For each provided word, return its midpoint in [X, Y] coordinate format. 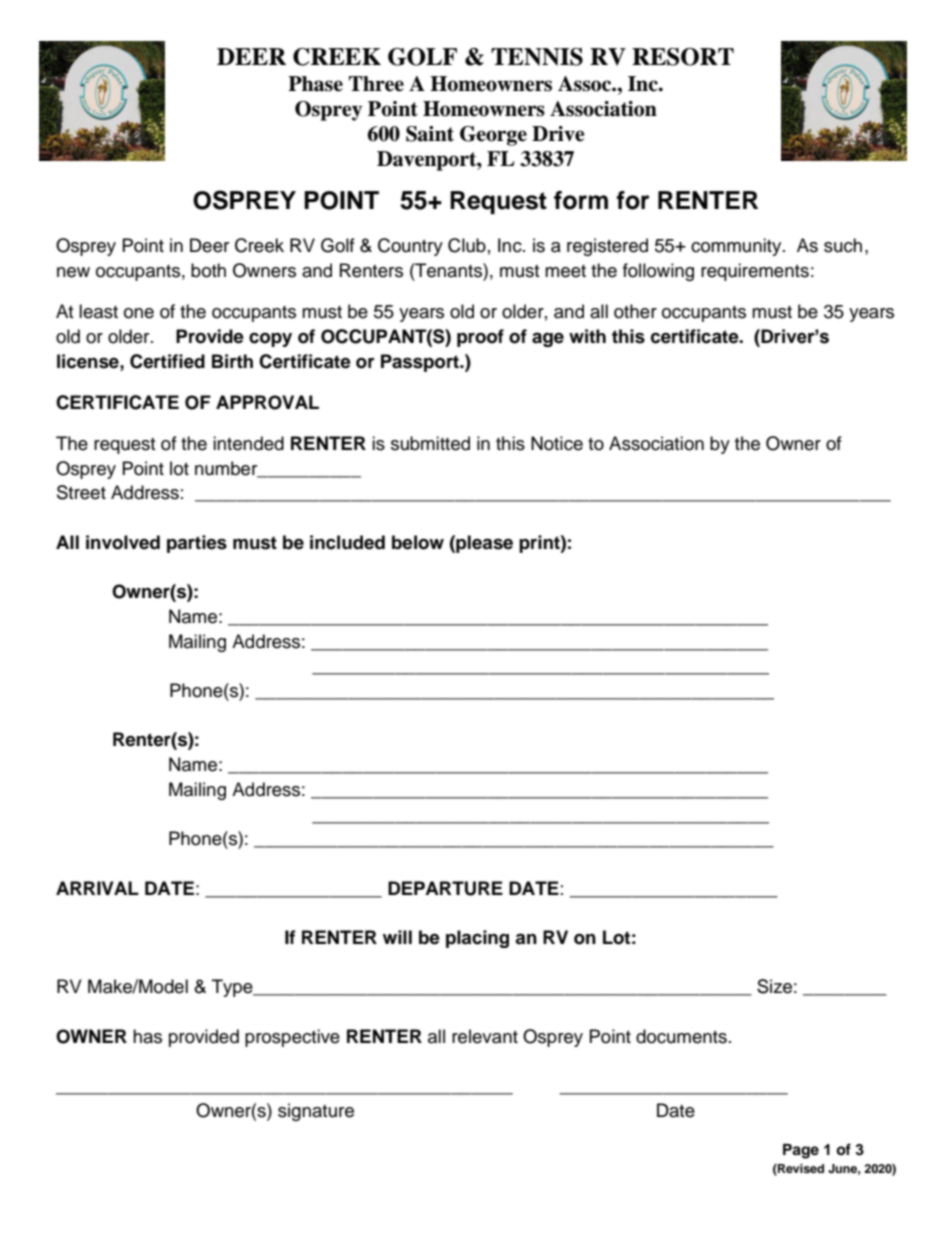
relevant [485, 1036]
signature [316, 1112]
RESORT [683, 57]
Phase [315, 84]
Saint [430, 134]
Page [801, 1151]
